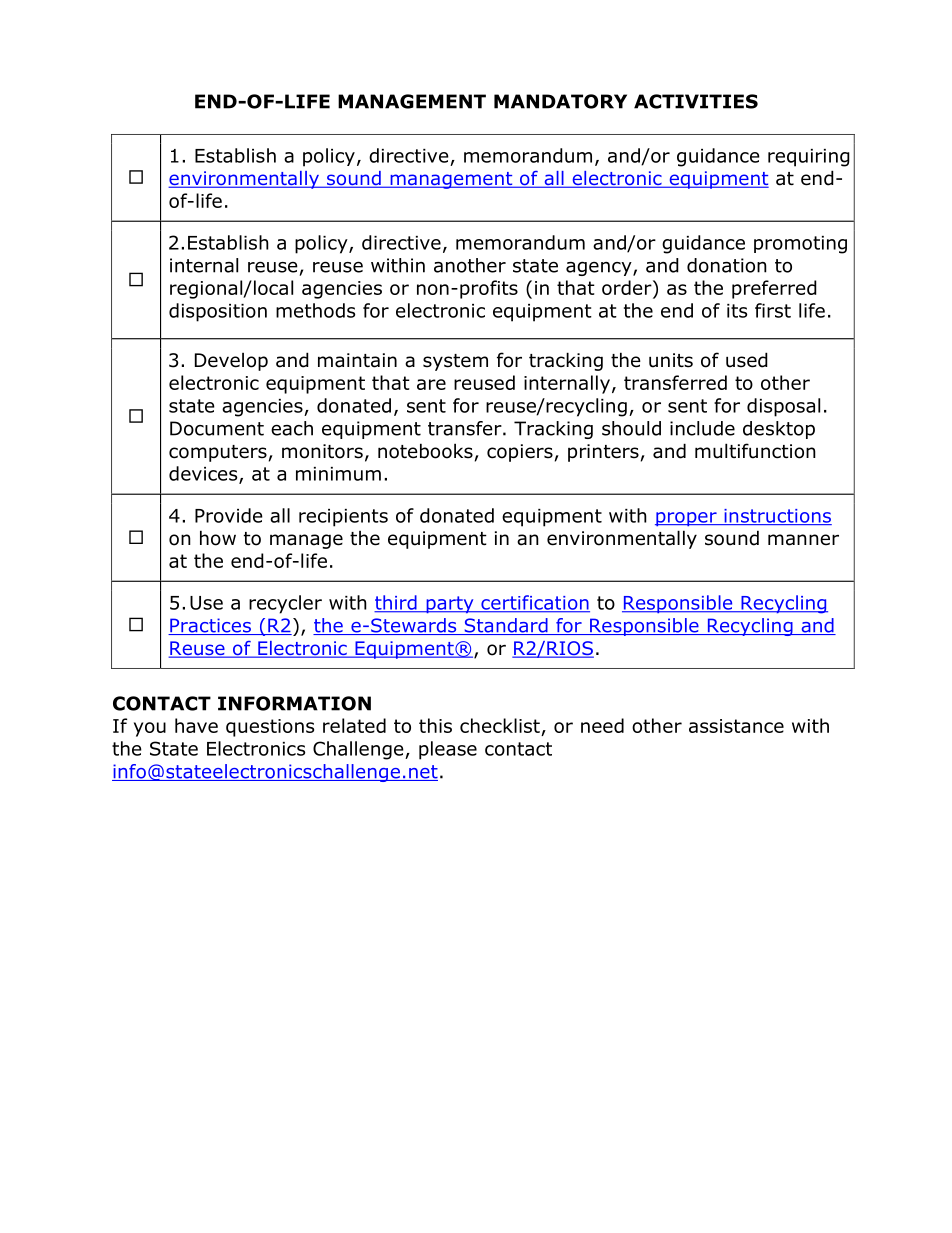 The width and height of the screenshot is (952, 1233). Describe the element at coordinates (501, 727) in the screenshot. I see `checklist` at that location.
